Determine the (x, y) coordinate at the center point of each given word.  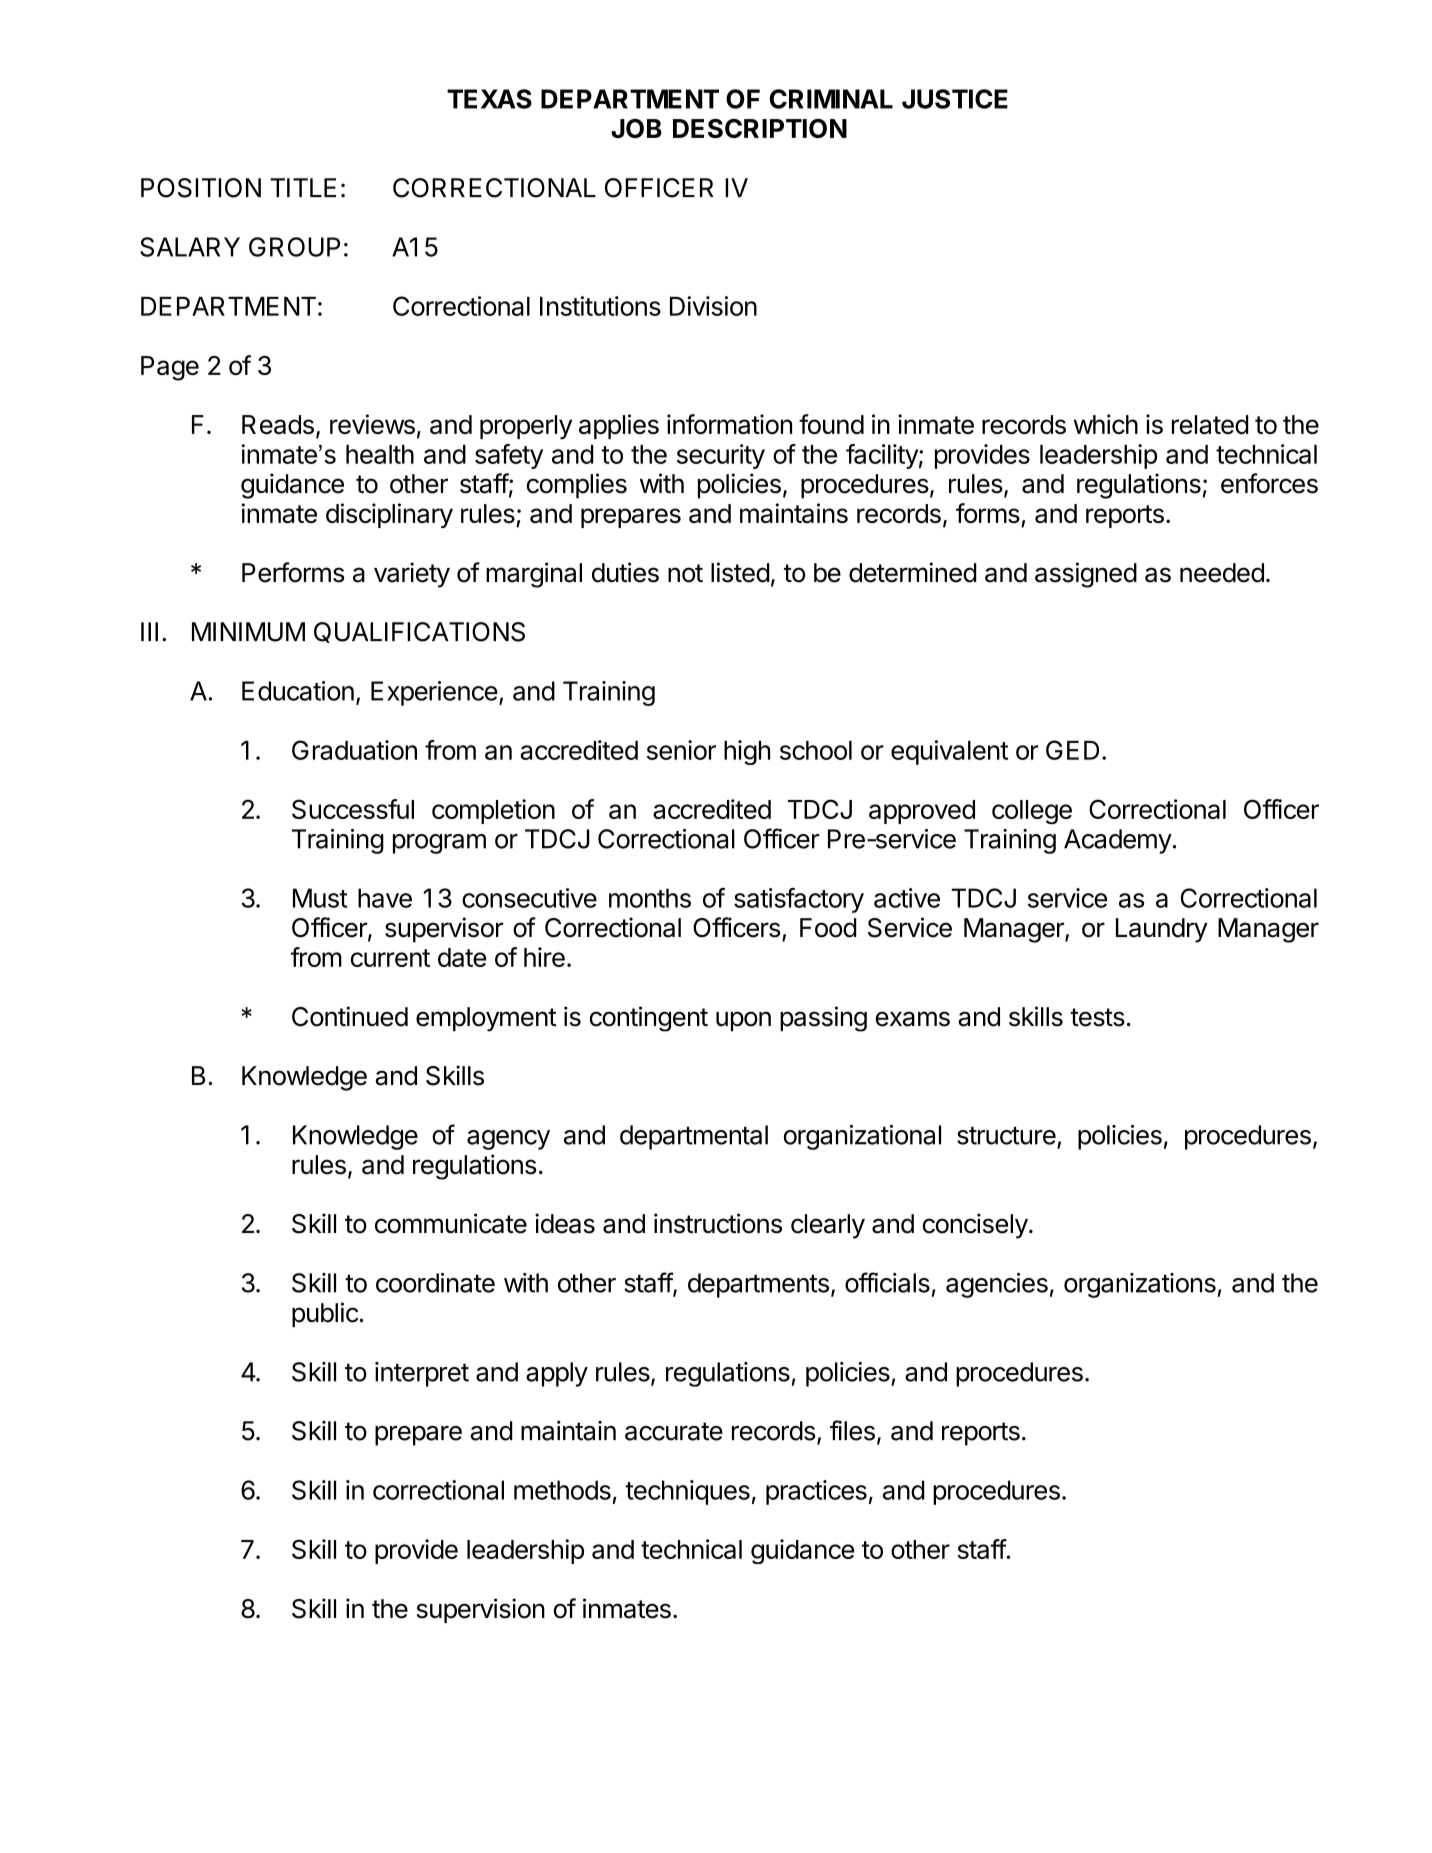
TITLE (303, 187)
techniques (687, 1492)
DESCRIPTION (760, 128)
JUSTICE (955, 99)
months (650, 898)
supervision (481, 1610)
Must (320, 898)
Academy (1118, 841)
